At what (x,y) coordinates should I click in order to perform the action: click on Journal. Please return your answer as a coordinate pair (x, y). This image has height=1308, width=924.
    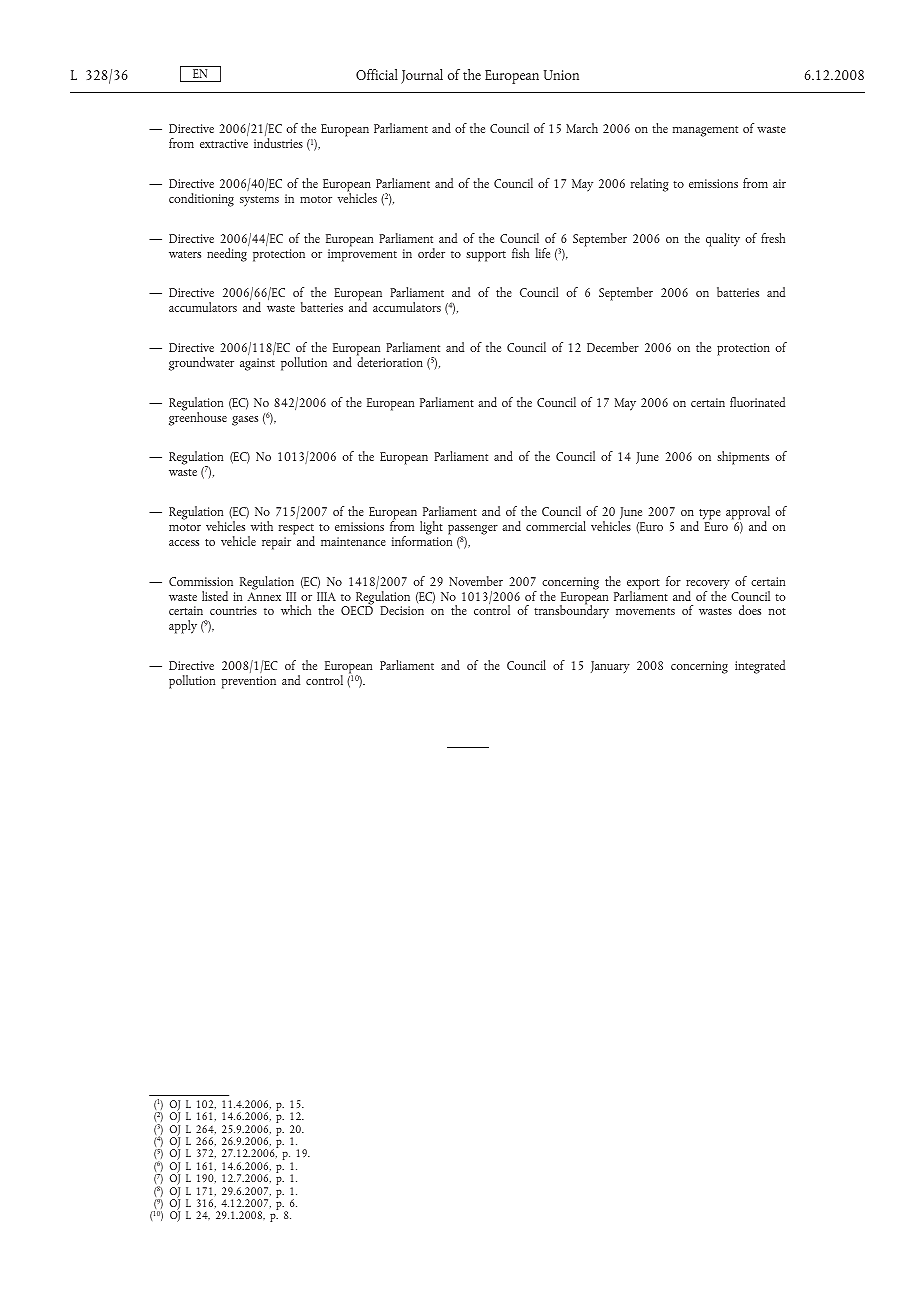
    Looking at the image, I should click on (422, 76).
